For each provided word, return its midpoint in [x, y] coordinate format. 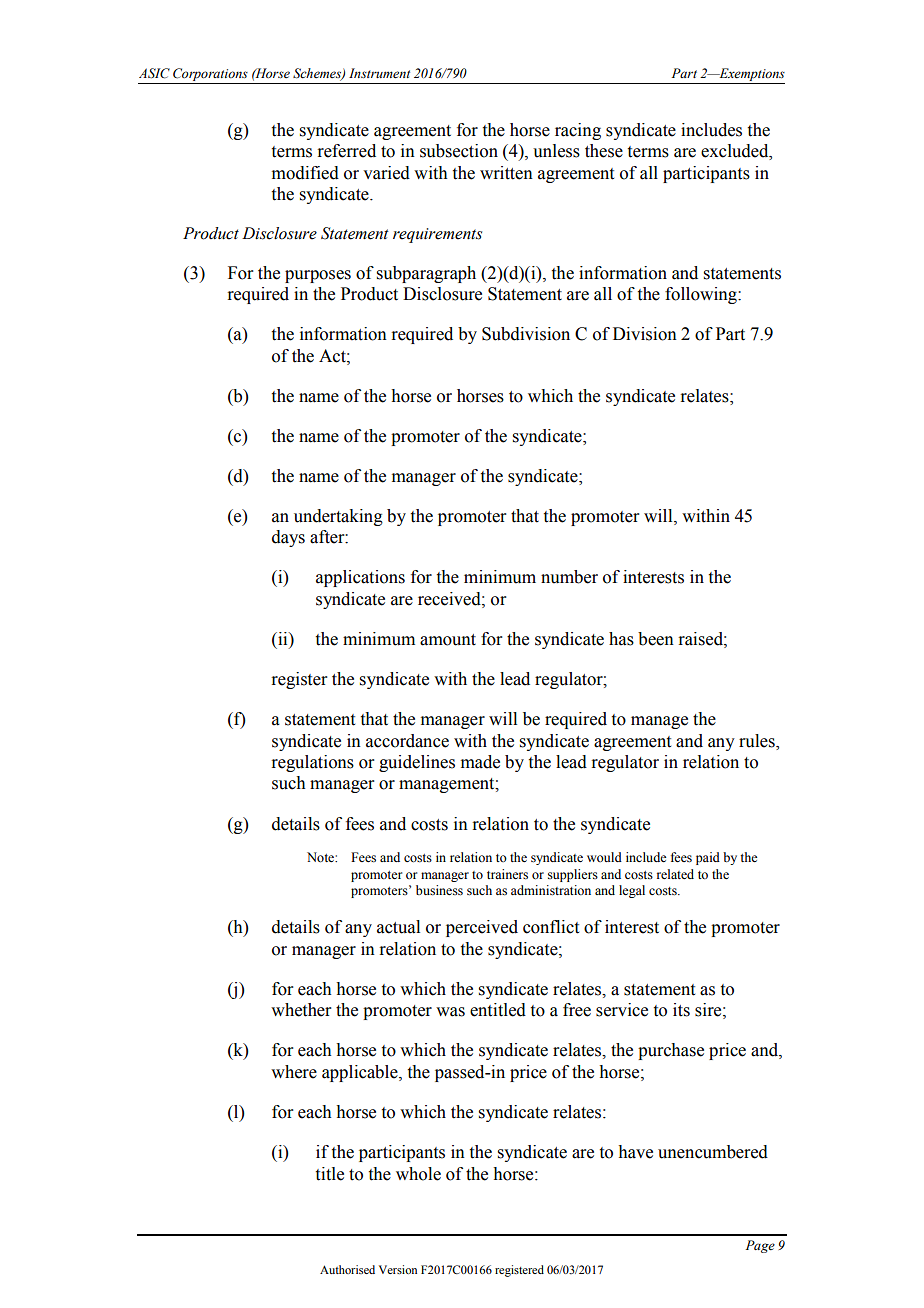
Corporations [210, 74]
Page [760, 1246]
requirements [437, 235]
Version [398, 1269]
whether [301, 1010]
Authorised [347, 1269]
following [702, 295]
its [681, 1010]
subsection [459, 151]
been [656, 639]
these [604, 151]
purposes [318, 276]
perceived [482, 928]
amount [448, 640]
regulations [312, 763]
